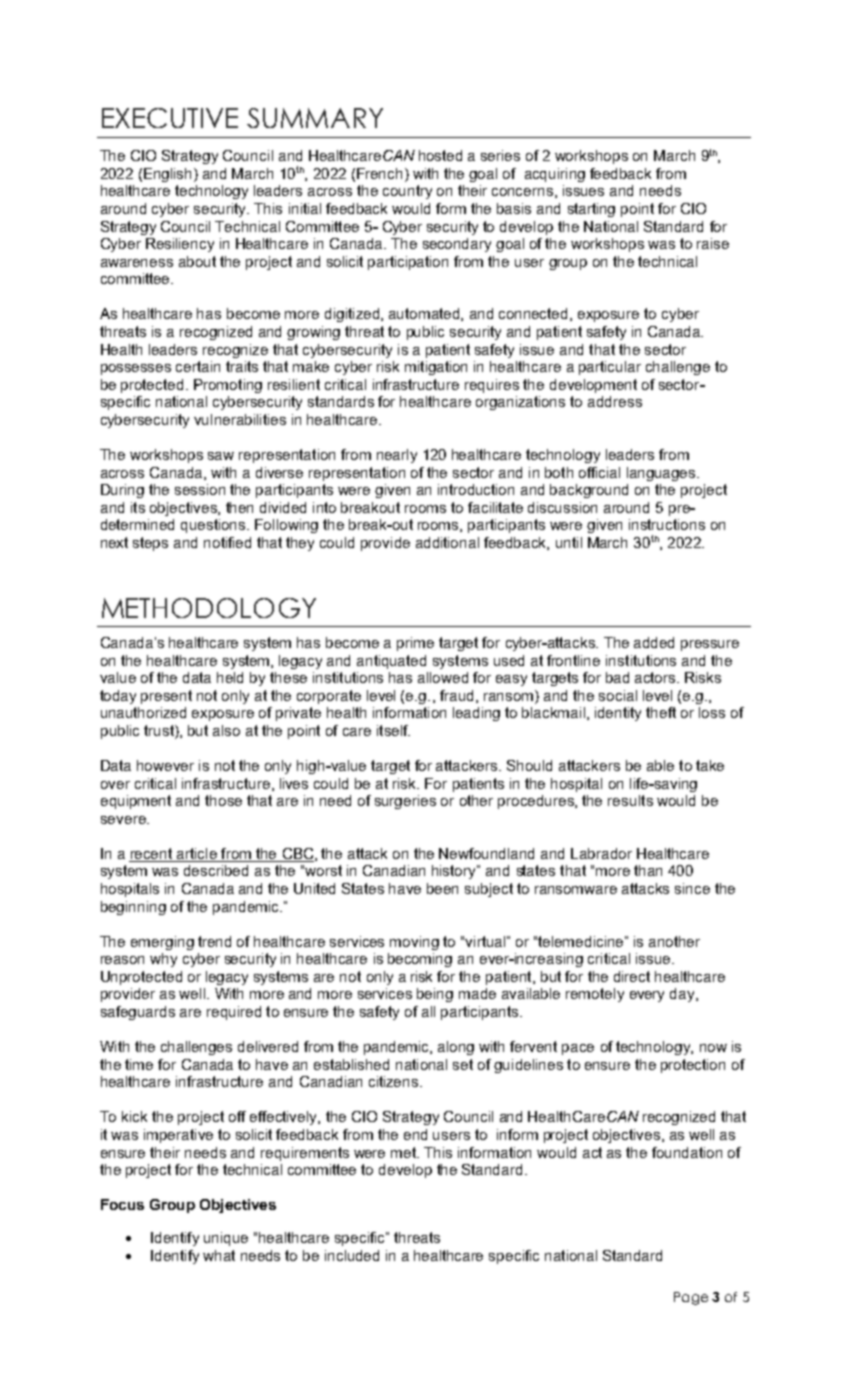 The image size is (849, 1400). What do you see at coordinates (442, 888) in the document?
I see `been` at bounding box center [442, 888].
